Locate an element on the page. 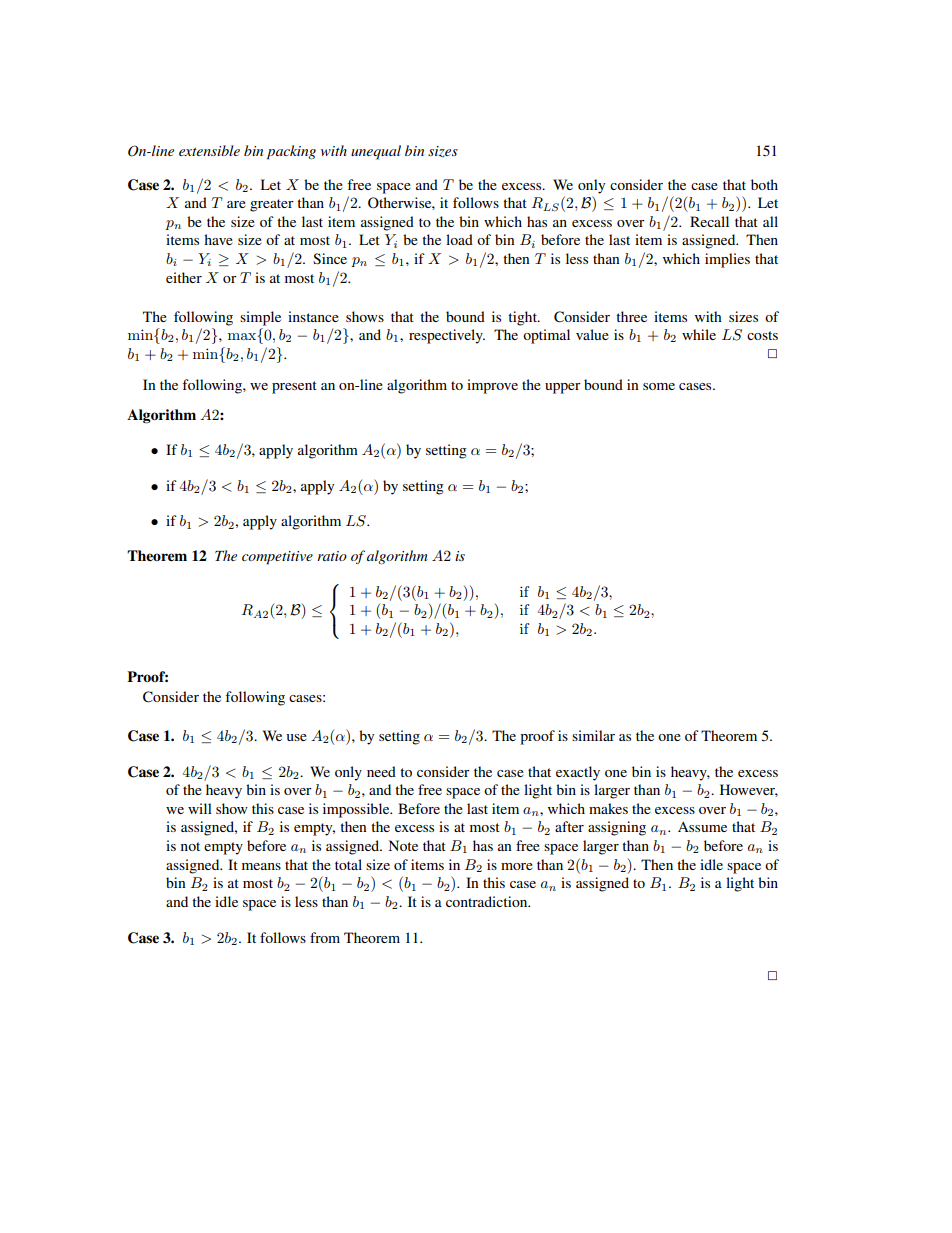  means is located at coordinates (261, 866).
